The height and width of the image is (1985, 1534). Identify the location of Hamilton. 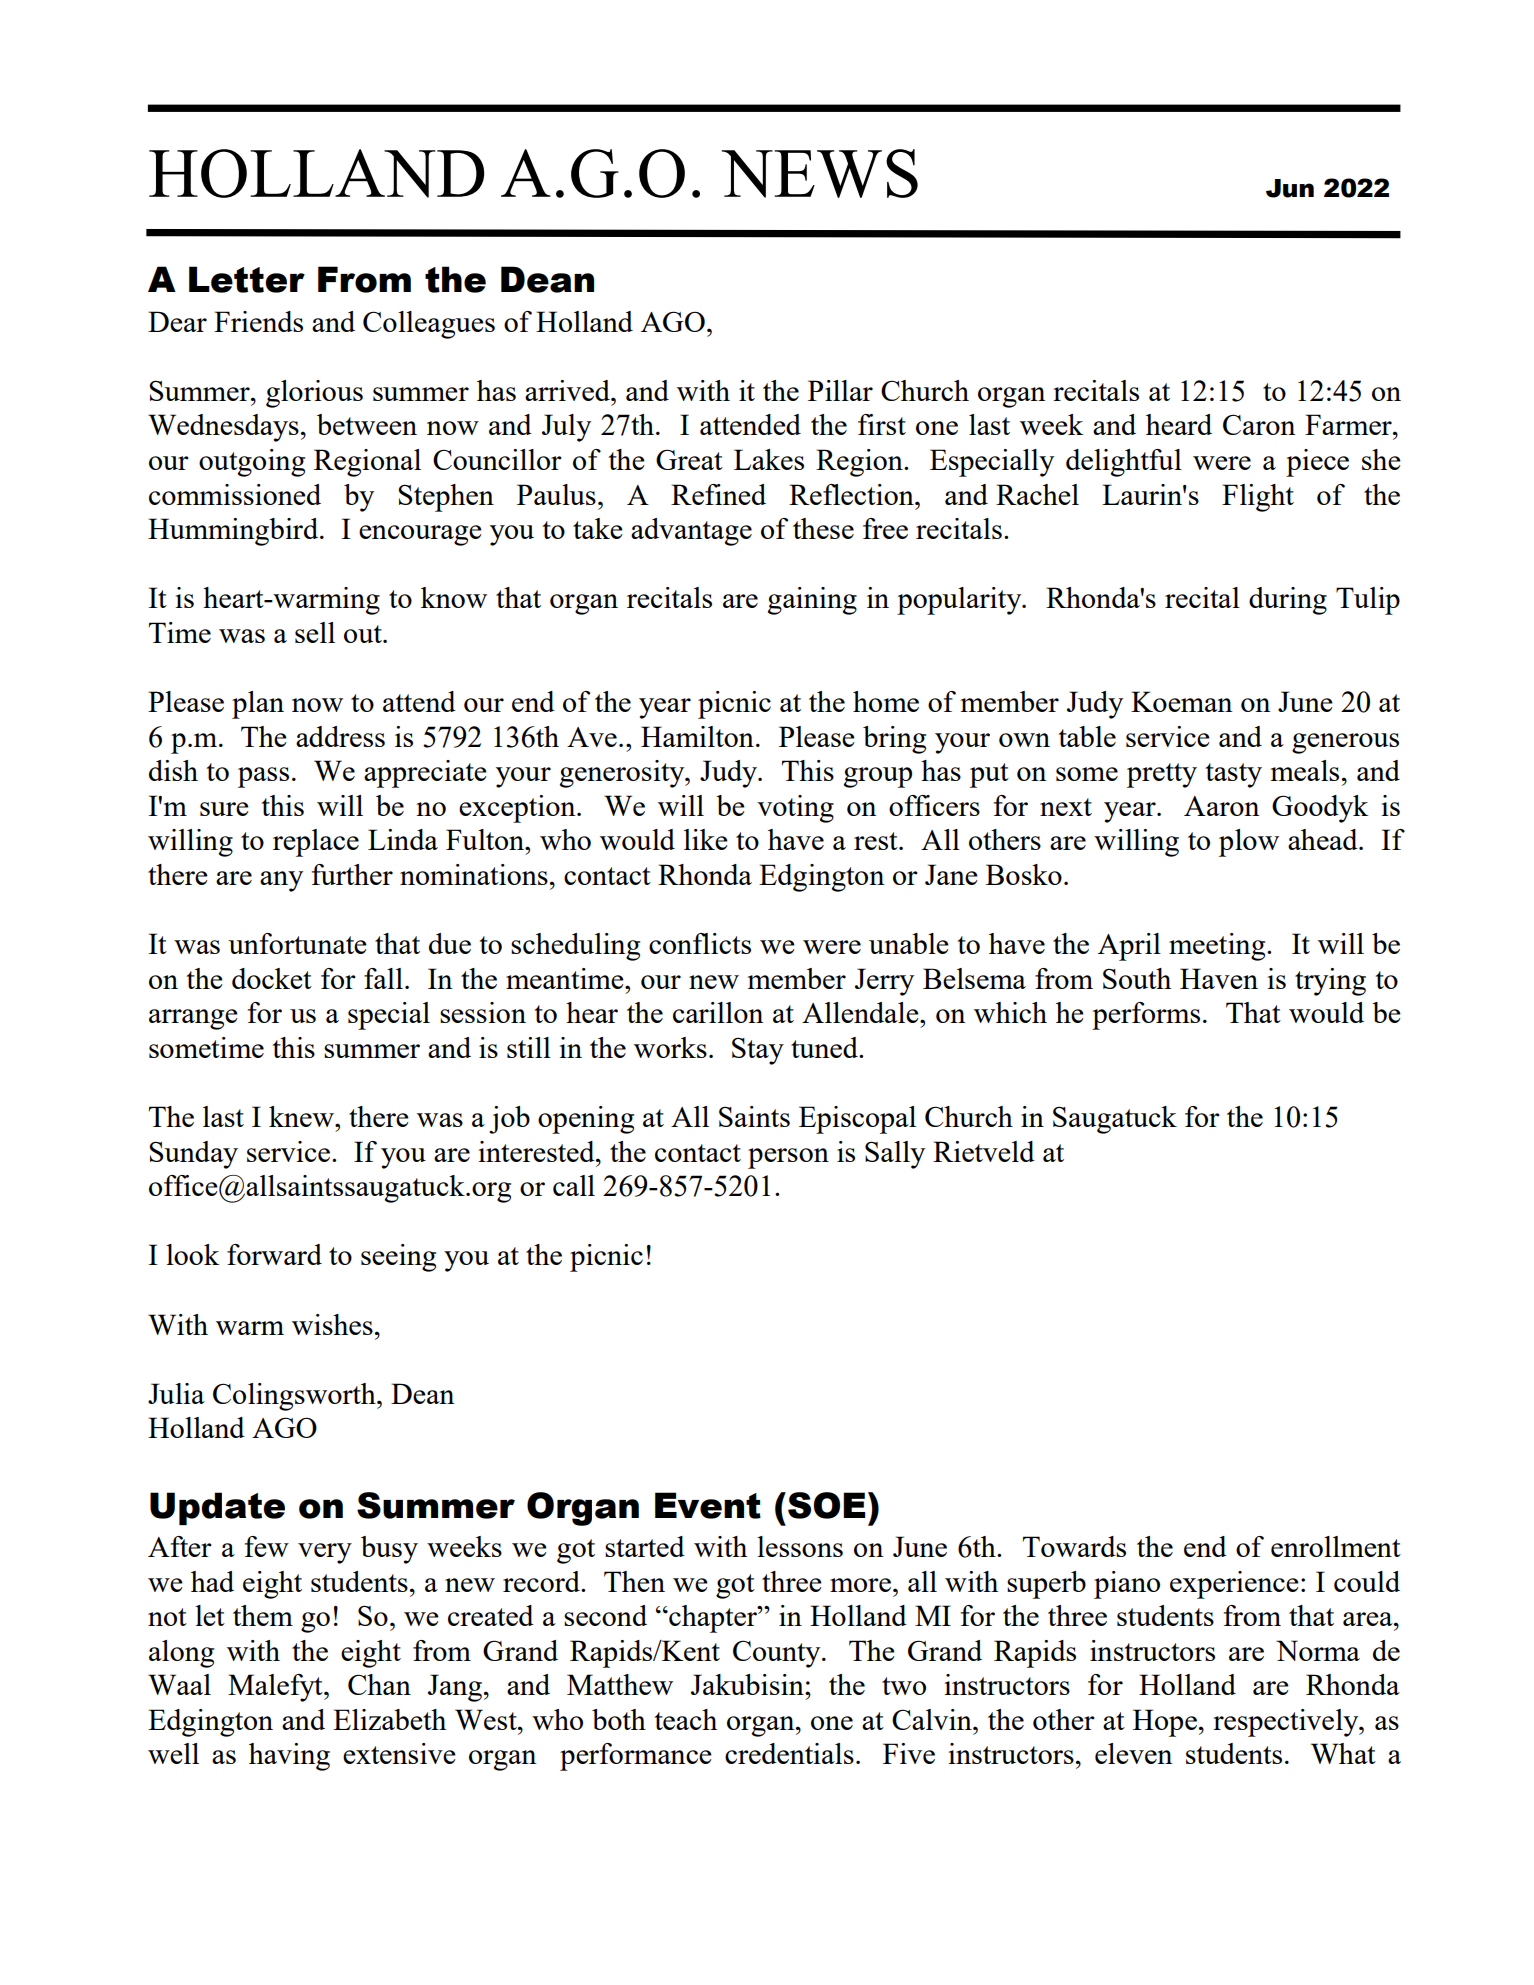
(697, 736).
